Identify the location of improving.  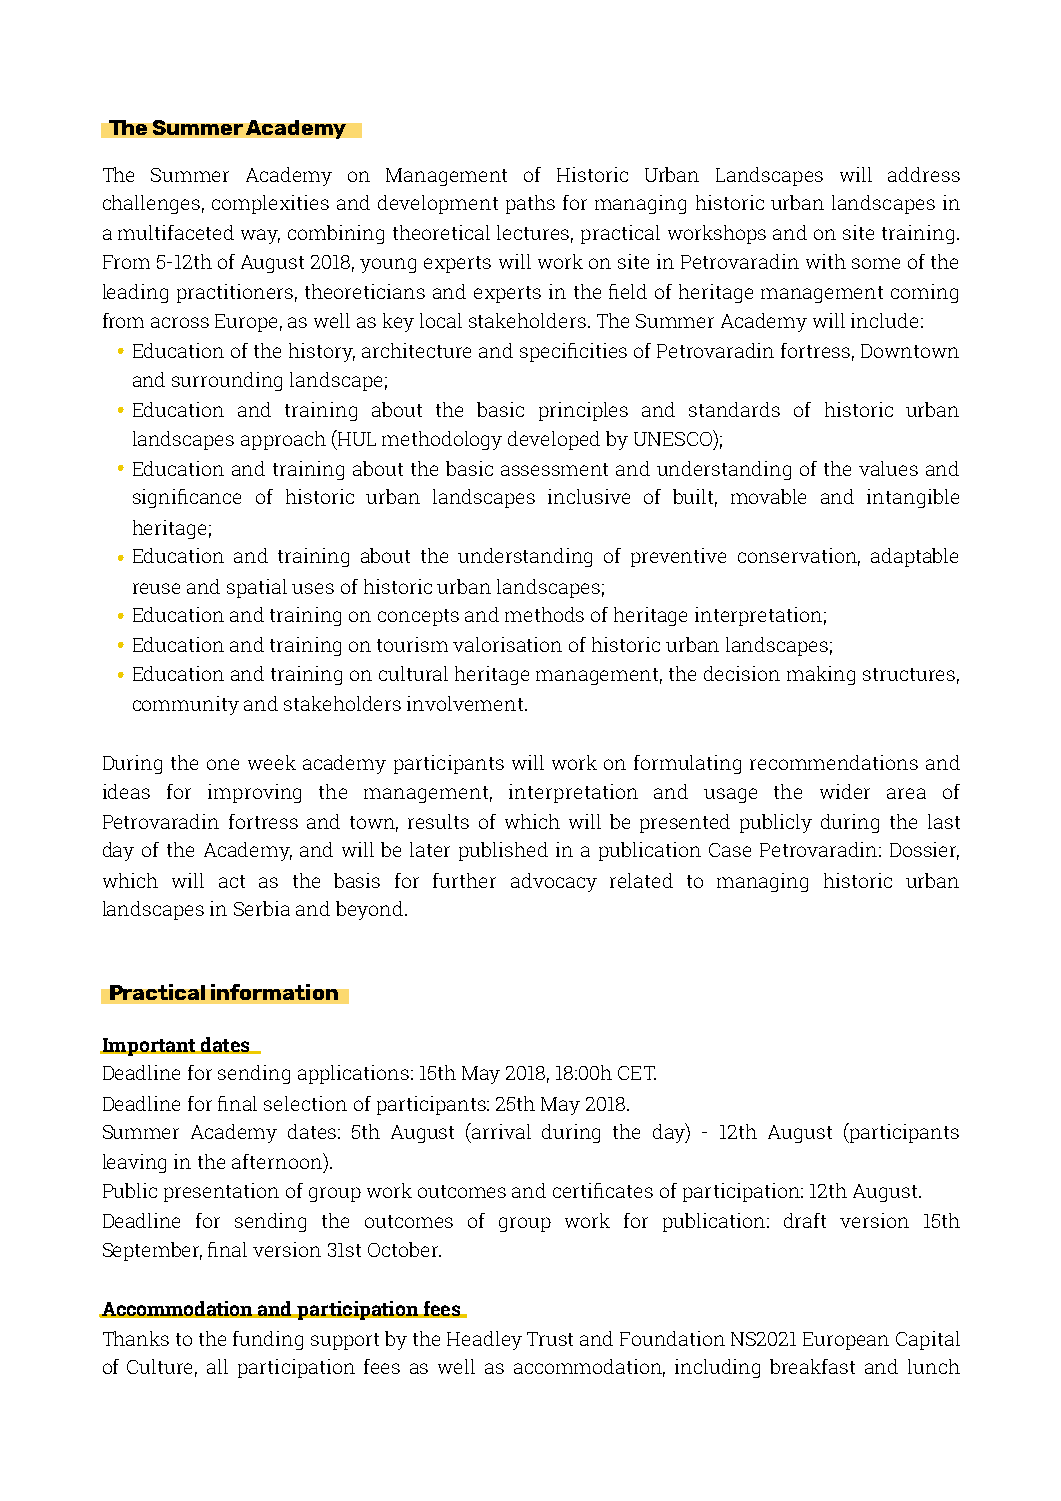
(254, 793).
